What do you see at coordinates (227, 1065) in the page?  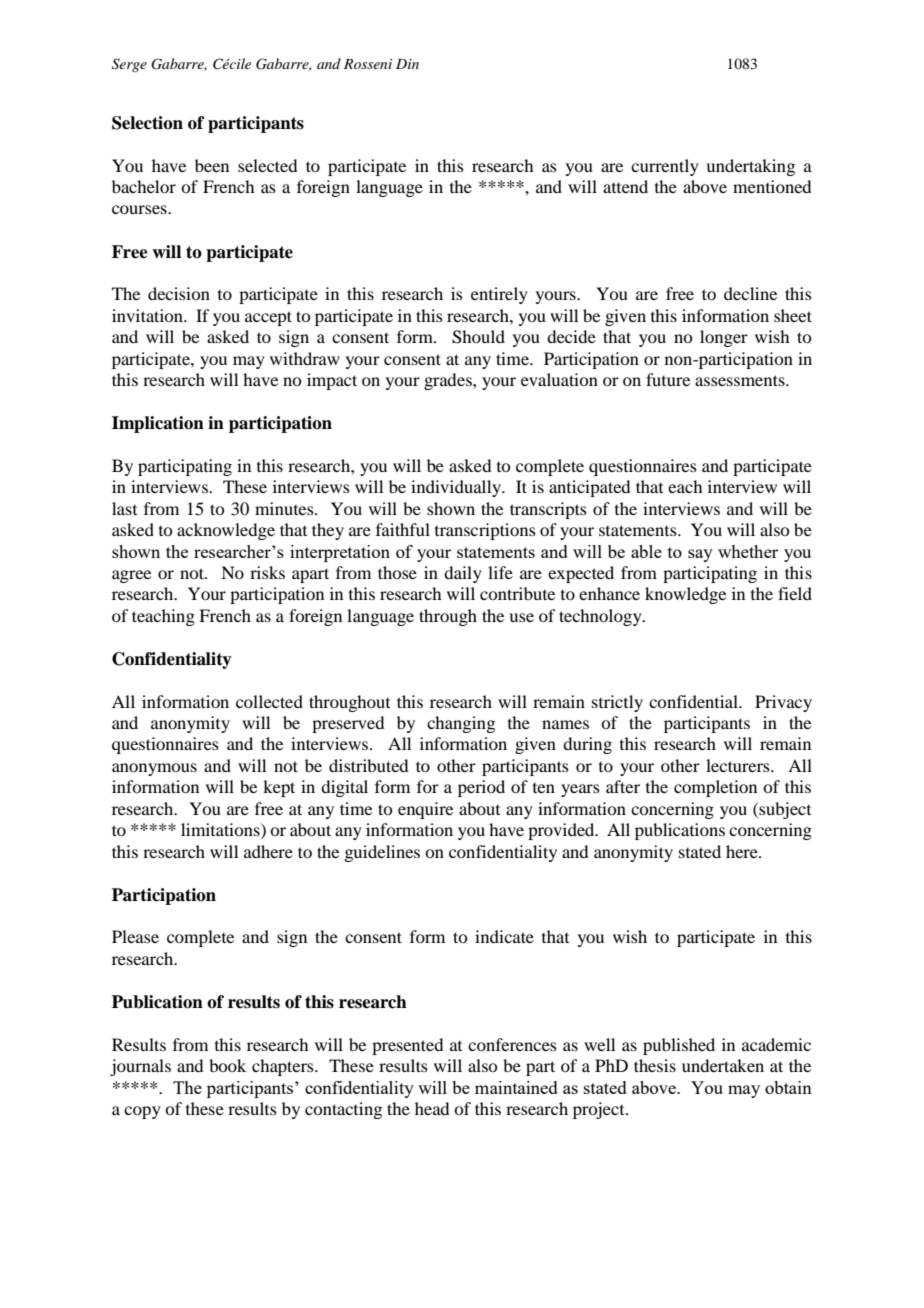 I see `book` at bounding box center [227, 1065].
